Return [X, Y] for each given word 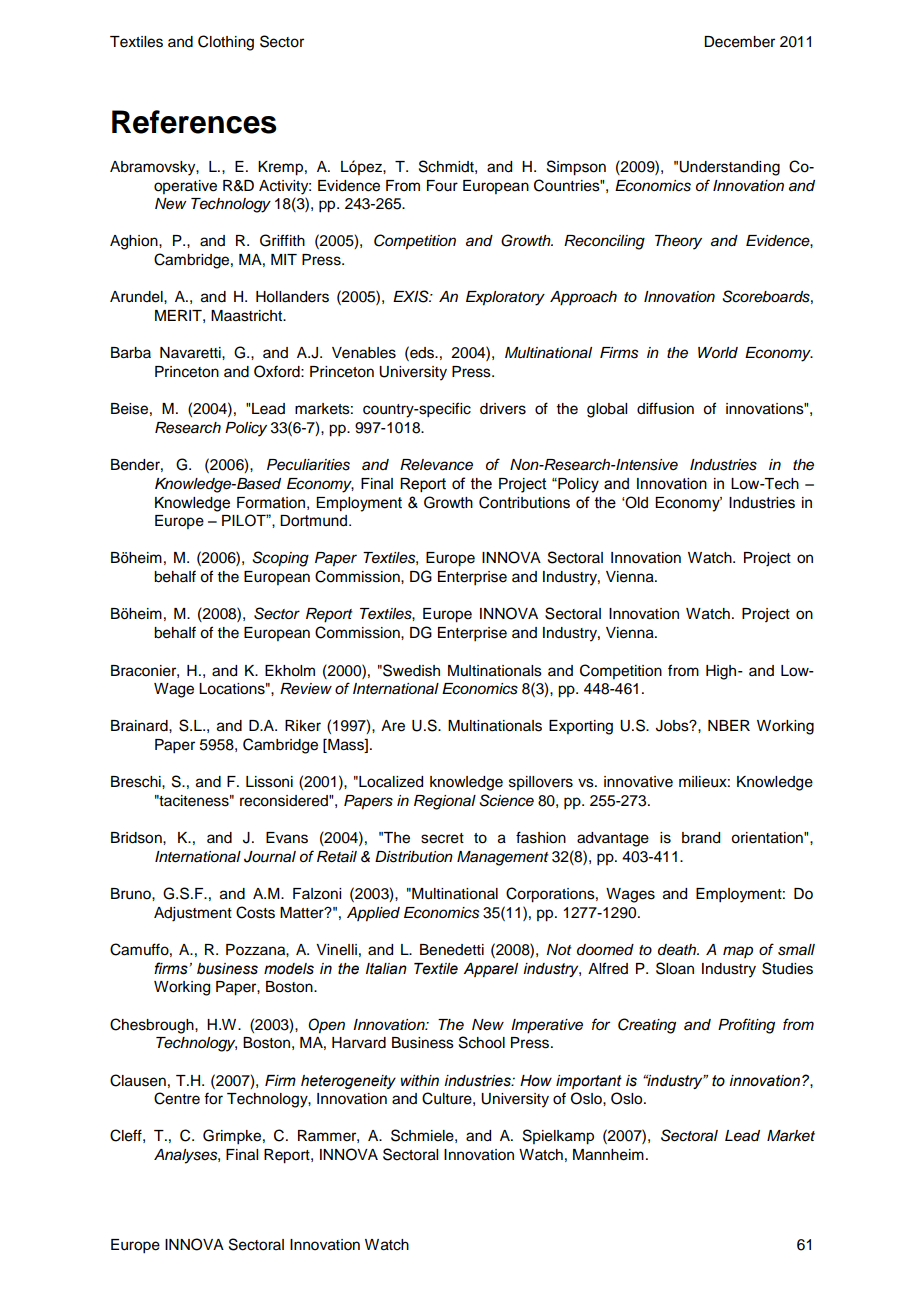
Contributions [524, 502]
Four [442, 186]
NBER [729, 725]
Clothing [226, 43]
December [739, 42]
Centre [177, 1098]
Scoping [280, 559]
